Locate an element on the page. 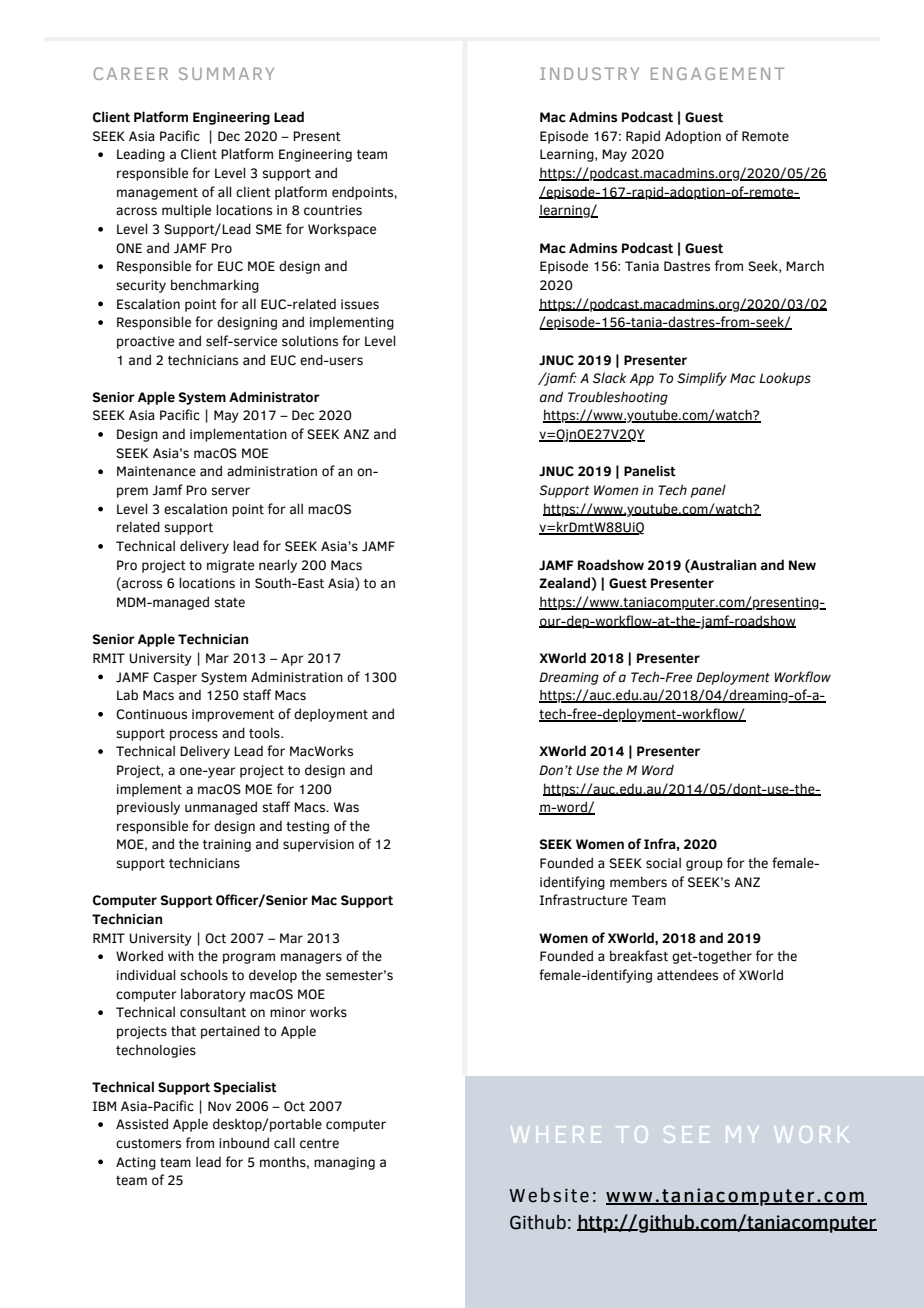 Image resolution: width=924 pixels, height=1308 pixels. customers is located at coordinates (148, 1144).
